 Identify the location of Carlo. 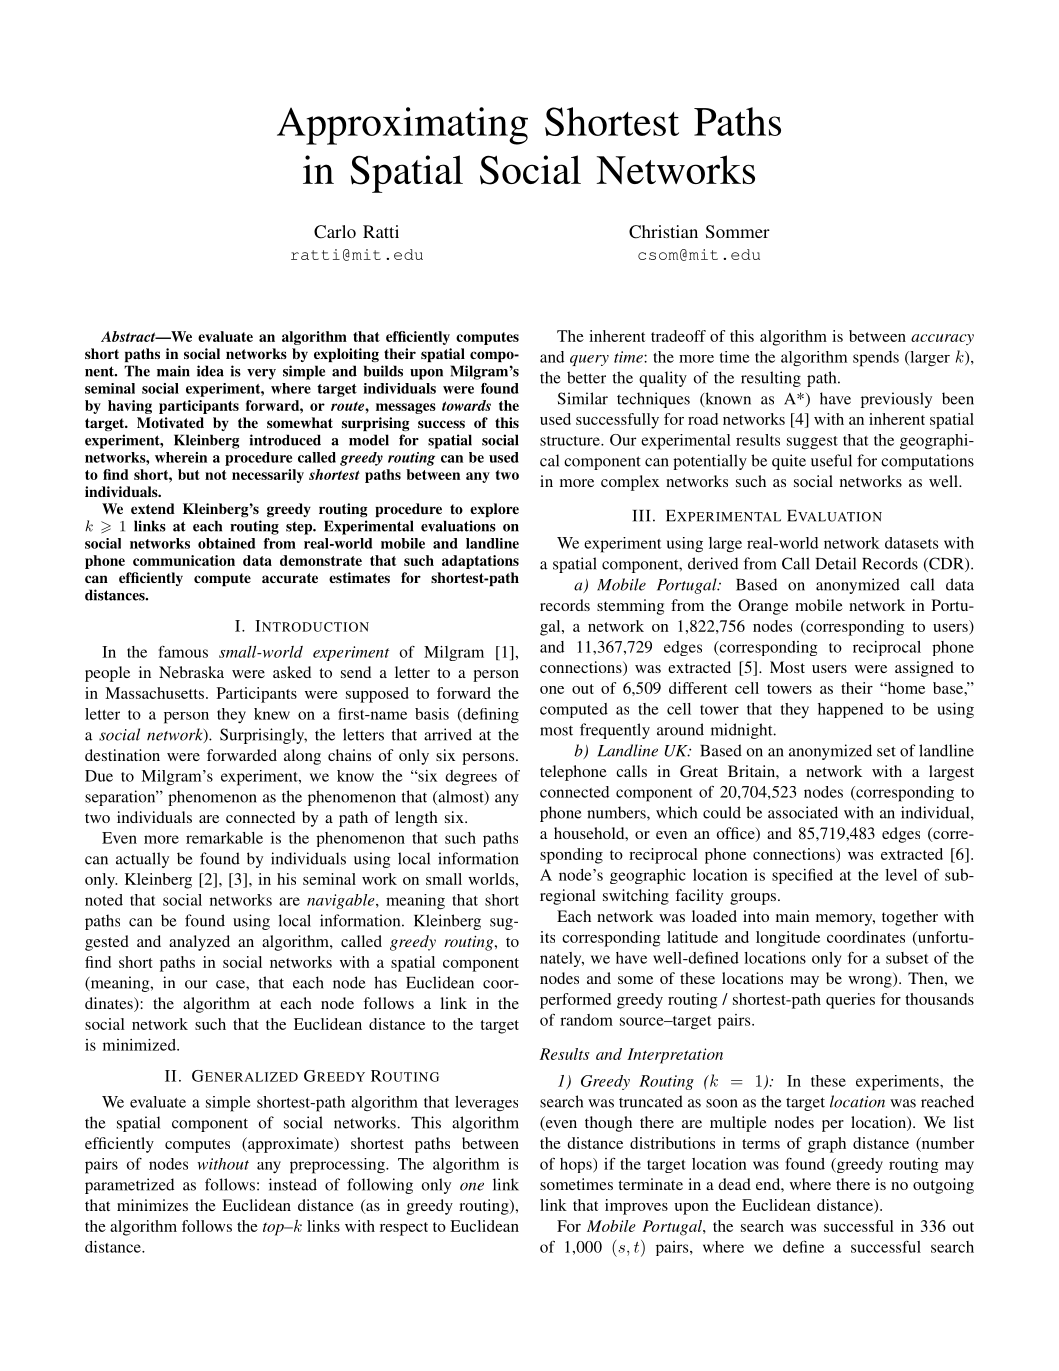
(335, 232).
